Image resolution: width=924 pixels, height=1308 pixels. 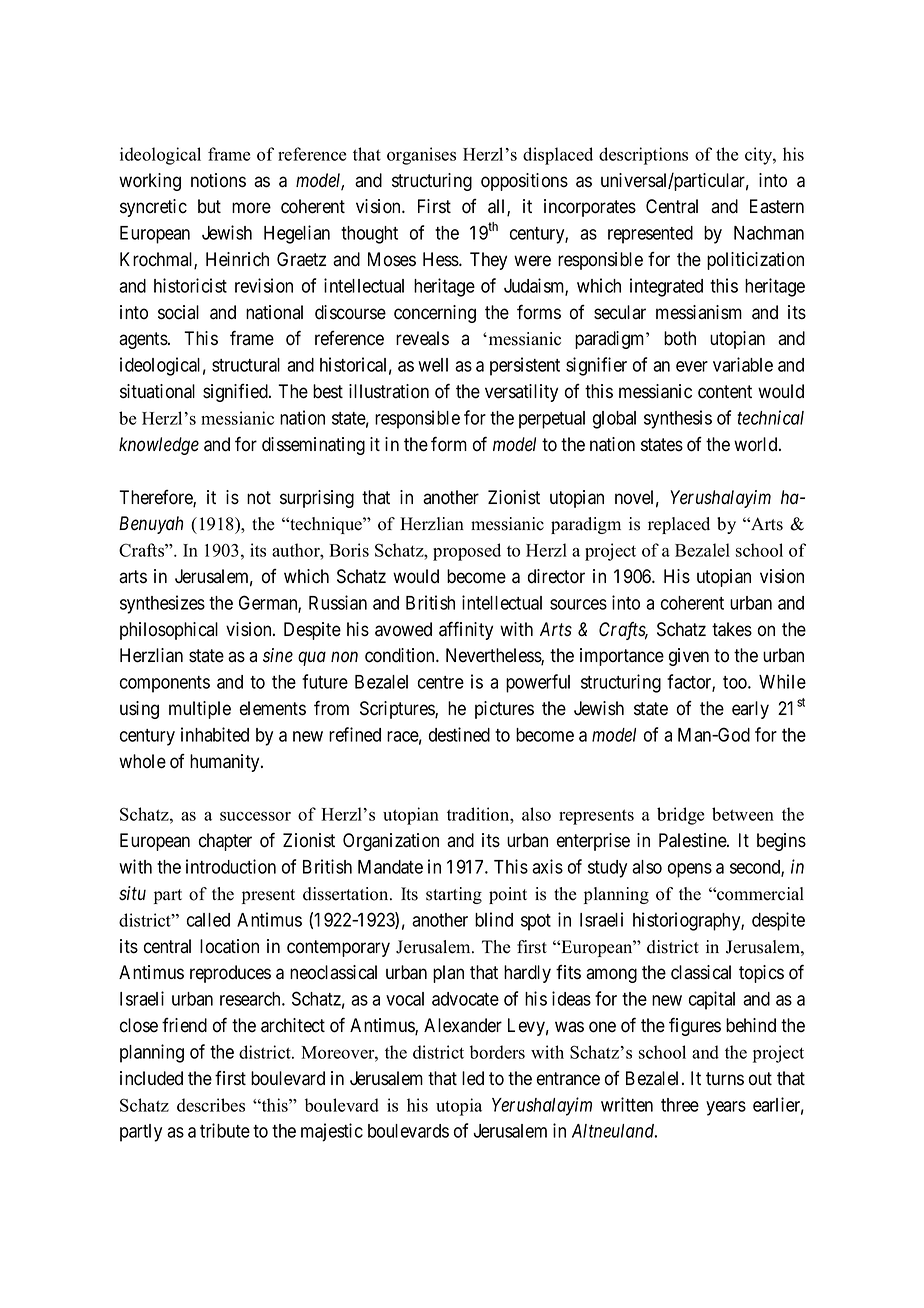 I want to click on proposed, so click(x=467, y=552).
